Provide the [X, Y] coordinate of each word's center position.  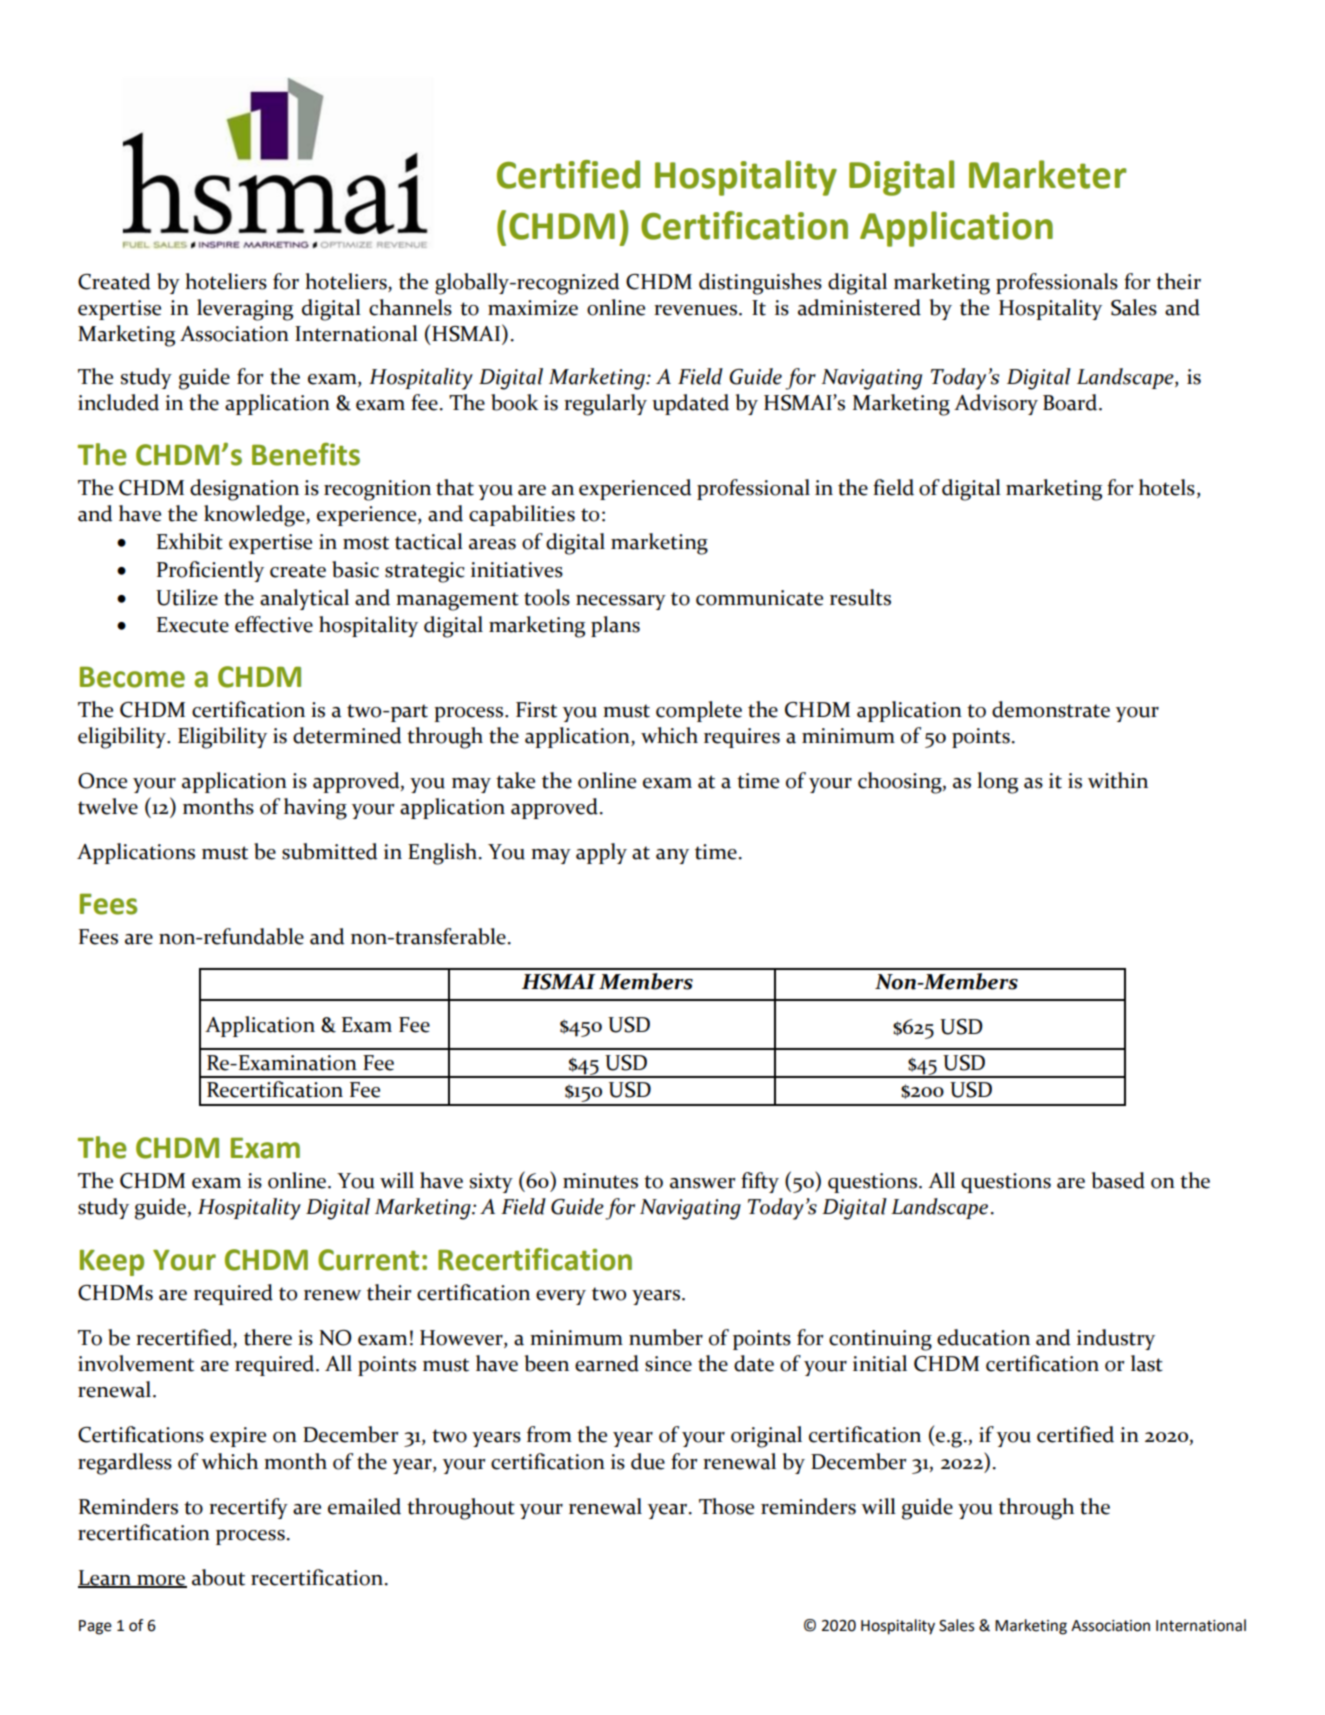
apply [601, 853]
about [218, 1577]
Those [726, 1506]
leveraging [245, 310]
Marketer [1047, 174]
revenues [697, 310]
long [997, 783]
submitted [329, 851]
